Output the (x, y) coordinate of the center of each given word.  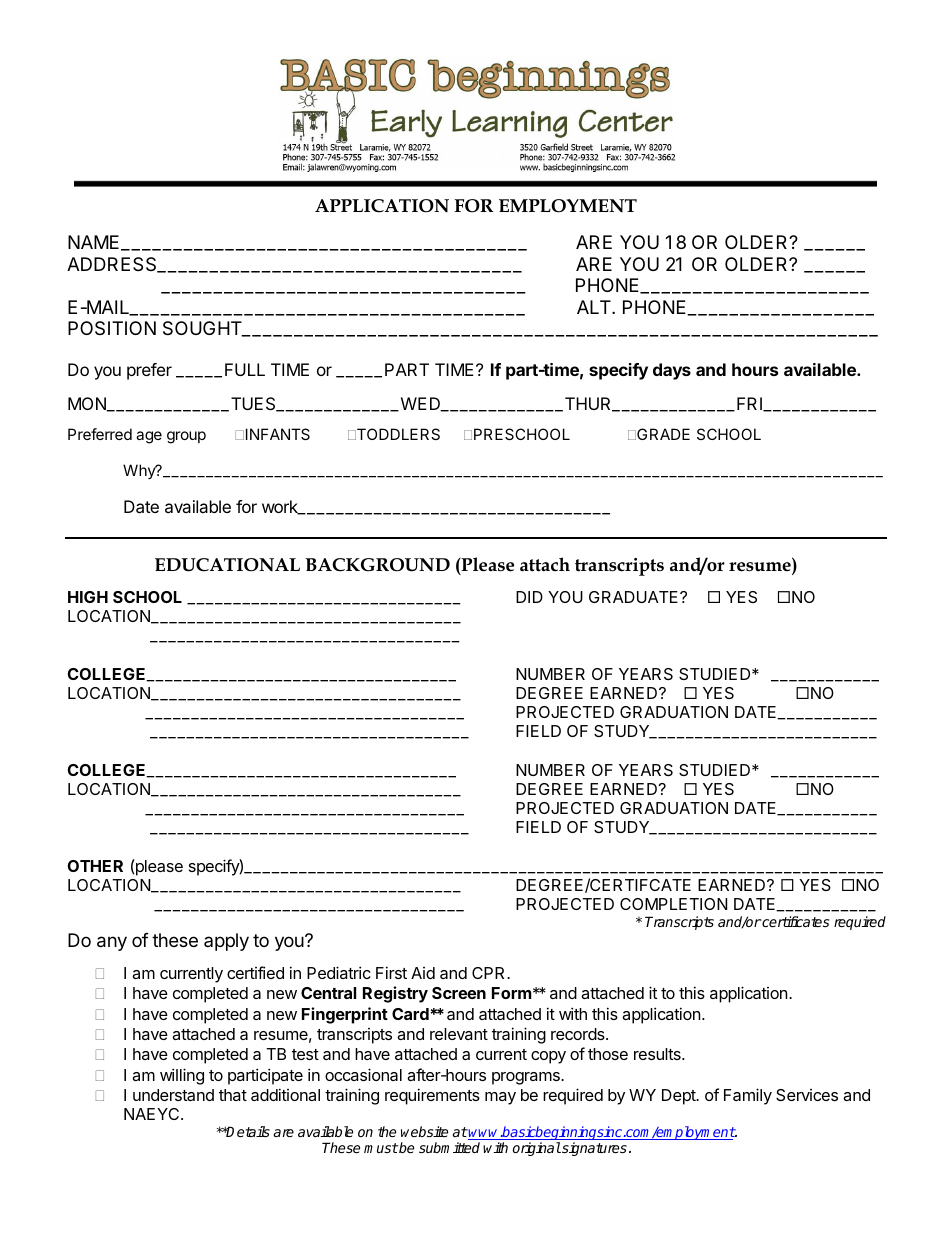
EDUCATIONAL (227, 565)
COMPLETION (673, 904)
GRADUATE (635, 597)
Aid (423, 973)
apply (226, 942)
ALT (595, 307)
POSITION (112, 328)
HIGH (88, 597)
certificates (795, 921)
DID (529, 597)
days (672, 371)
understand (173, 1095)
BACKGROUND (377, 565)
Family (748, 1096)
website (424, 1131)
